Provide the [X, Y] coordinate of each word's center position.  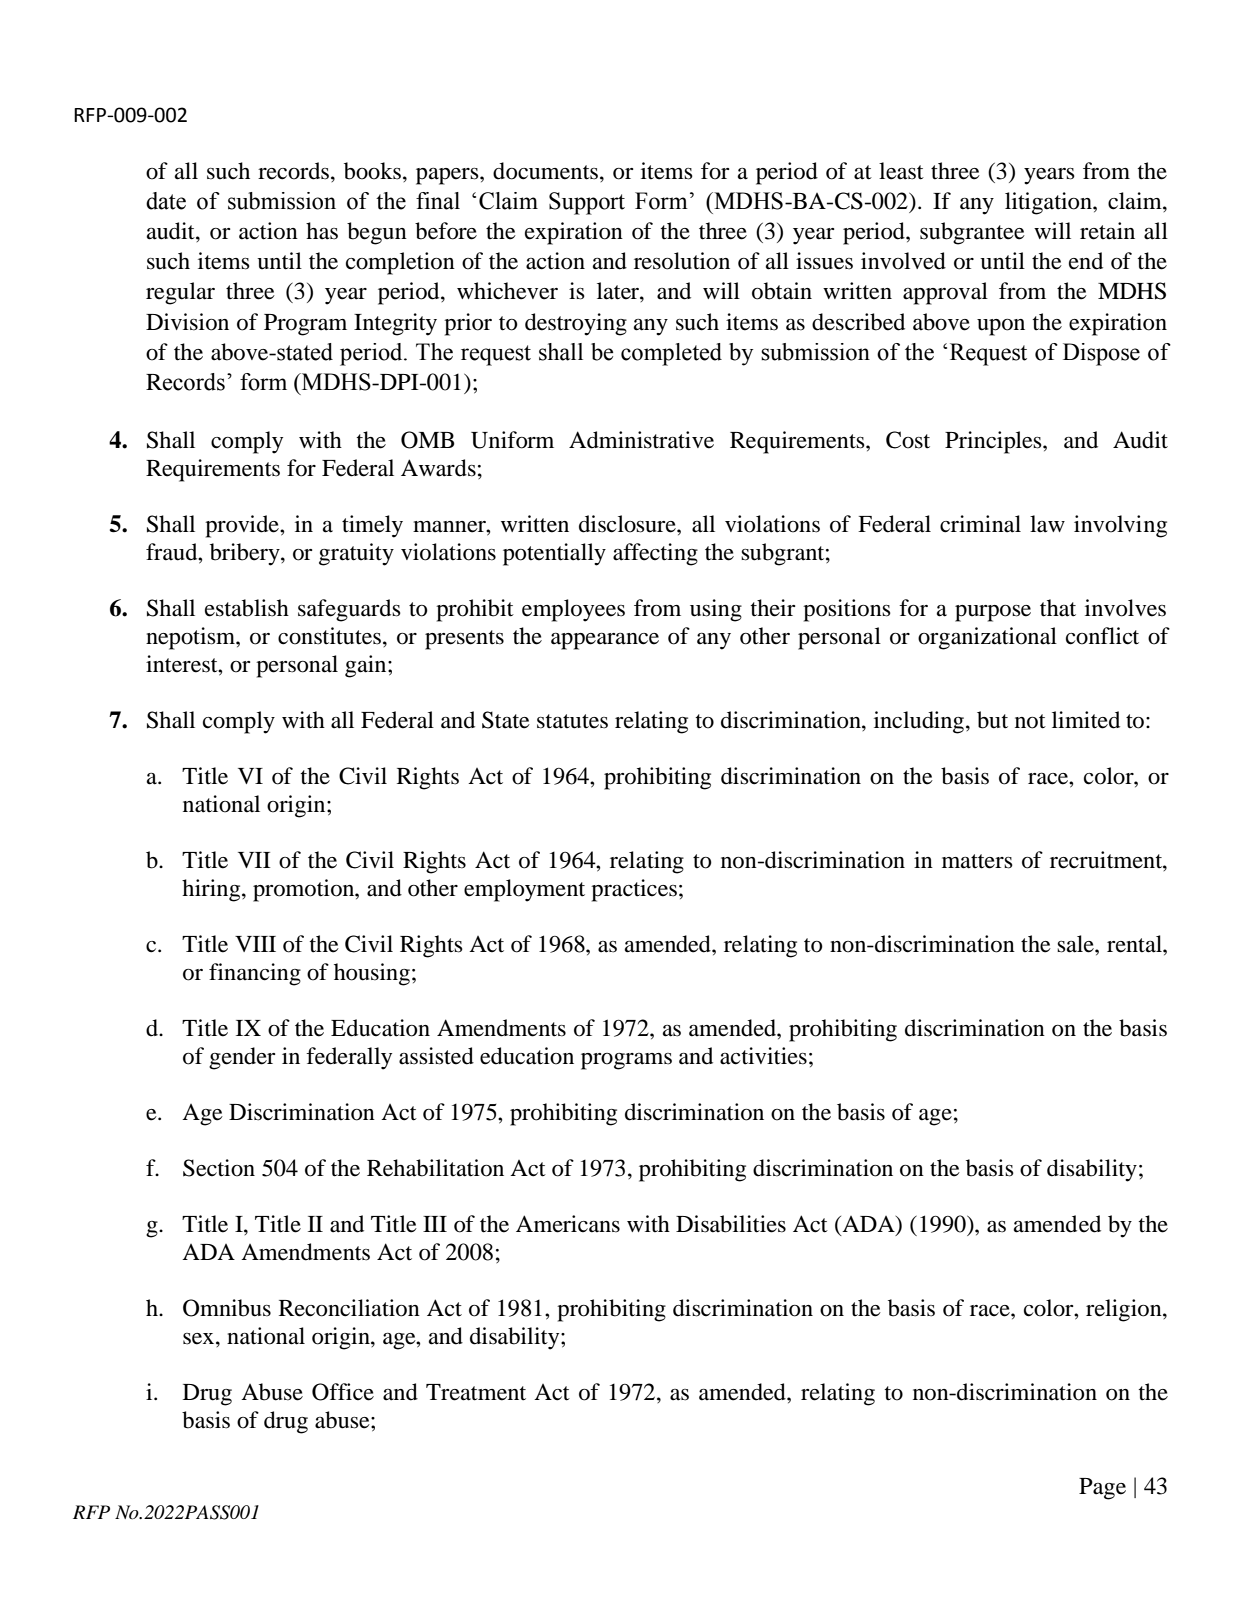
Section [219, 1168]
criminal [980, 524]
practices [634, 890]
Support [587, 203]
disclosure [628, 524]
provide [243, 526]
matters [977, 861]
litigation [1049, 203]
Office [343, 1392]
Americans [568, 1224]
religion [1125, 1310]
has [322, 231]
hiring [212, 890]
